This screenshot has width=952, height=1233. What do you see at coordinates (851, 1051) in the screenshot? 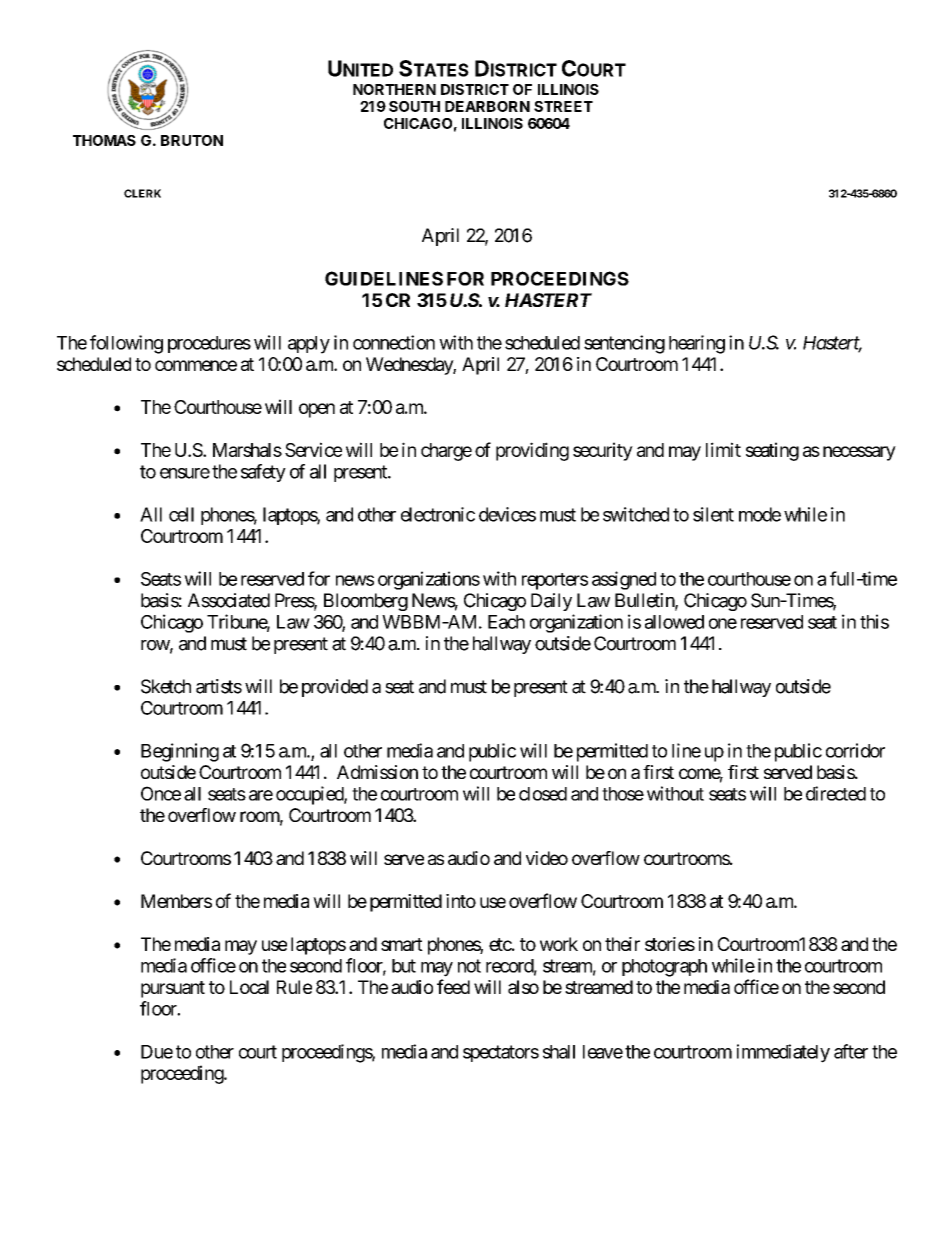
I see `after` at bounding box center [851, 1051].
